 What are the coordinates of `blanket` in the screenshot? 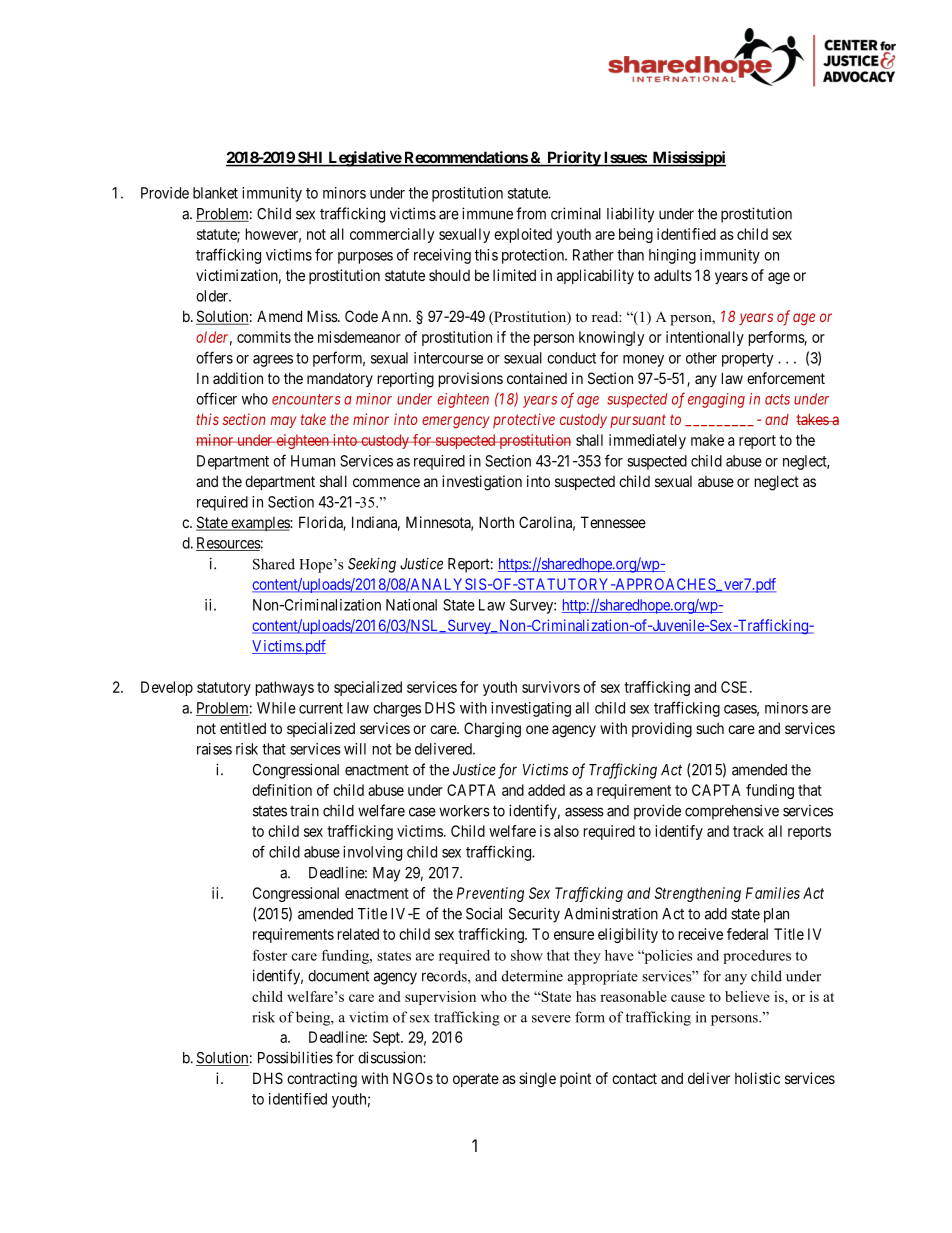 It's located at (215, 193).
